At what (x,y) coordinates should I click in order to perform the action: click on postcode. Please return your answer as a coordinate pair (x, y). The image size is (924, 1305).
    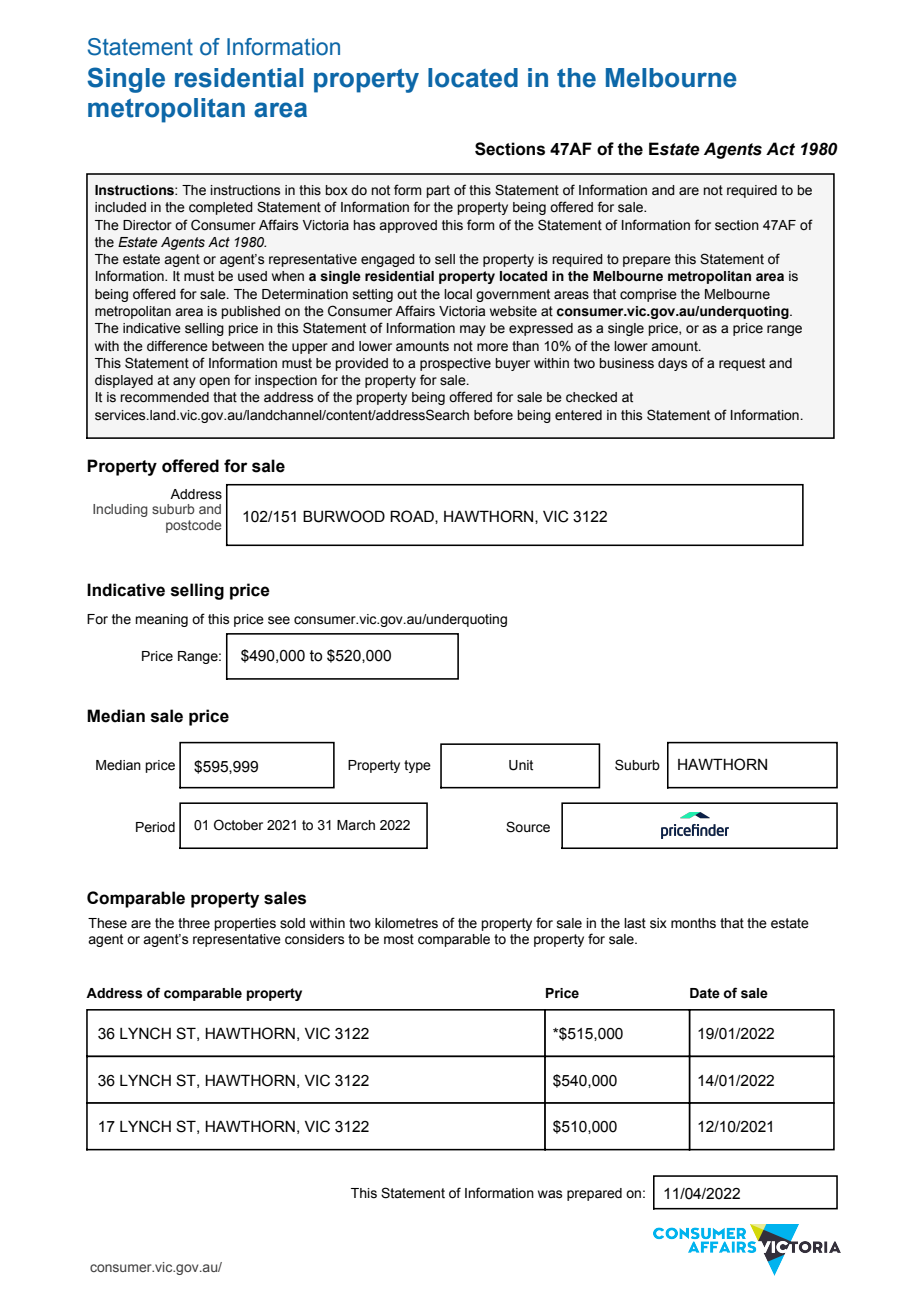
    Looking at the image, I should click on (193, 526).
